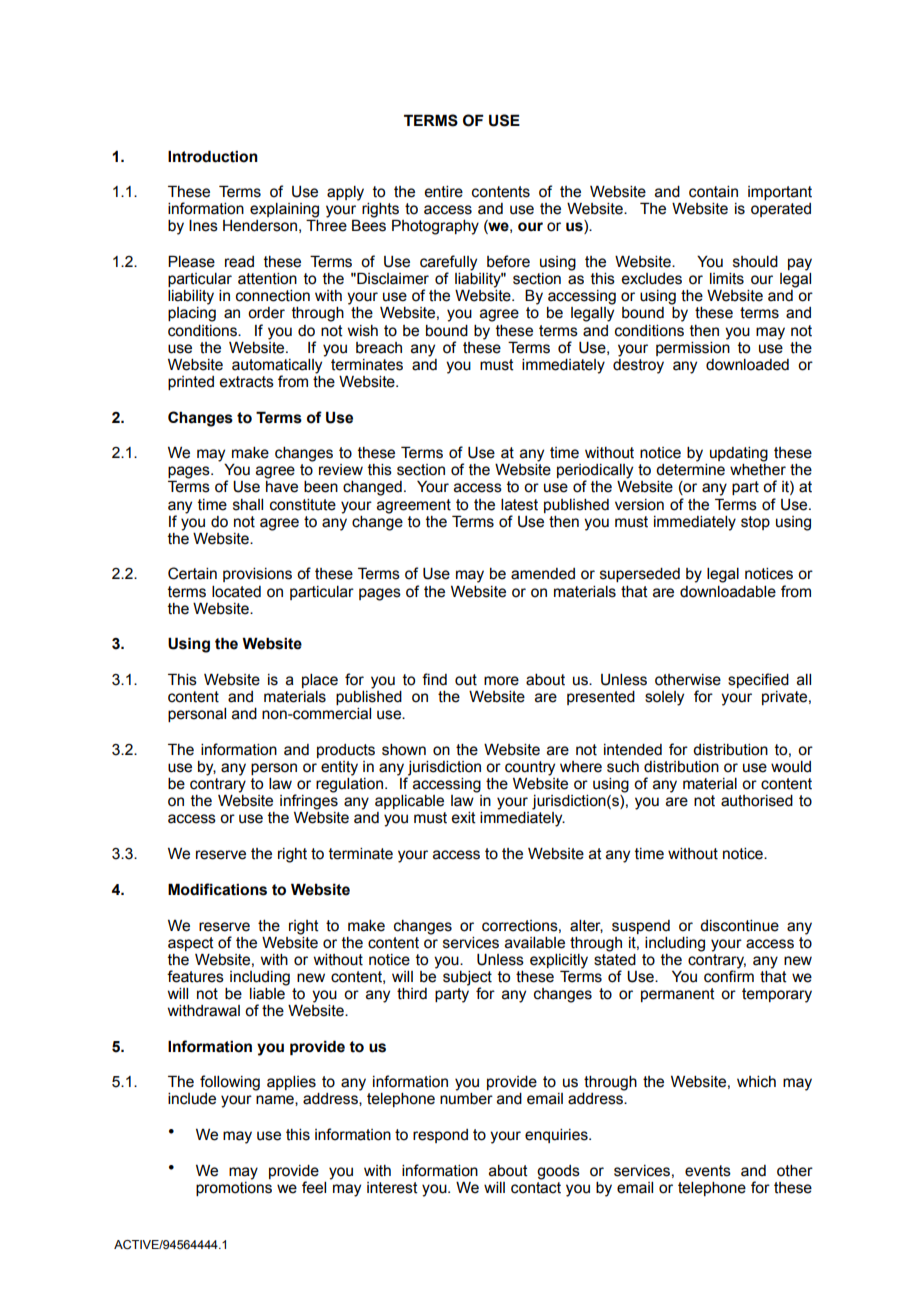  Describe the element at coordinates (519, 505) in the screenshot. I see `latest` at that location.
